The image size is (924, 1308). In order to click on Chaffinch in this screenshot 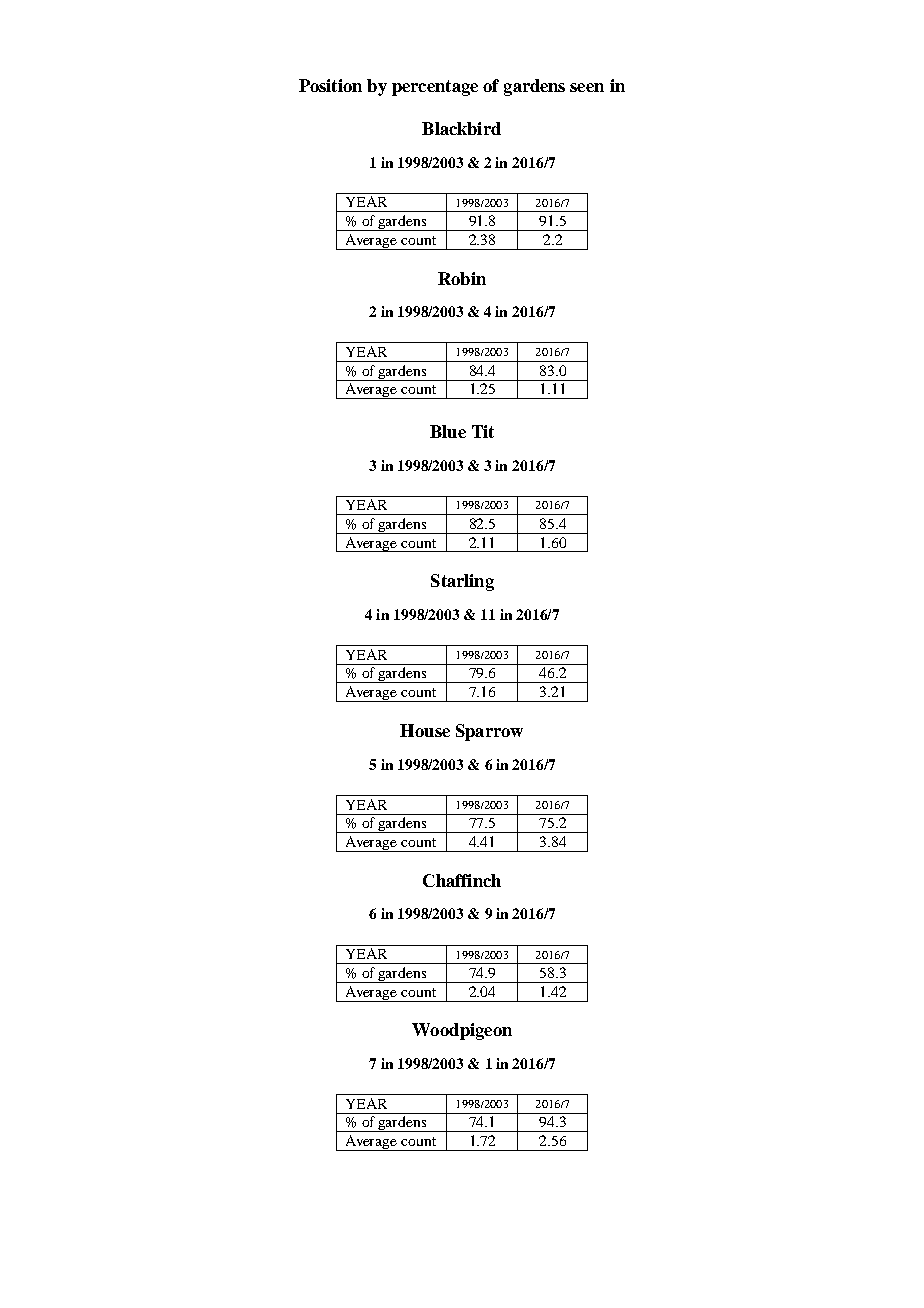, I will do `click(462, 880)`.
